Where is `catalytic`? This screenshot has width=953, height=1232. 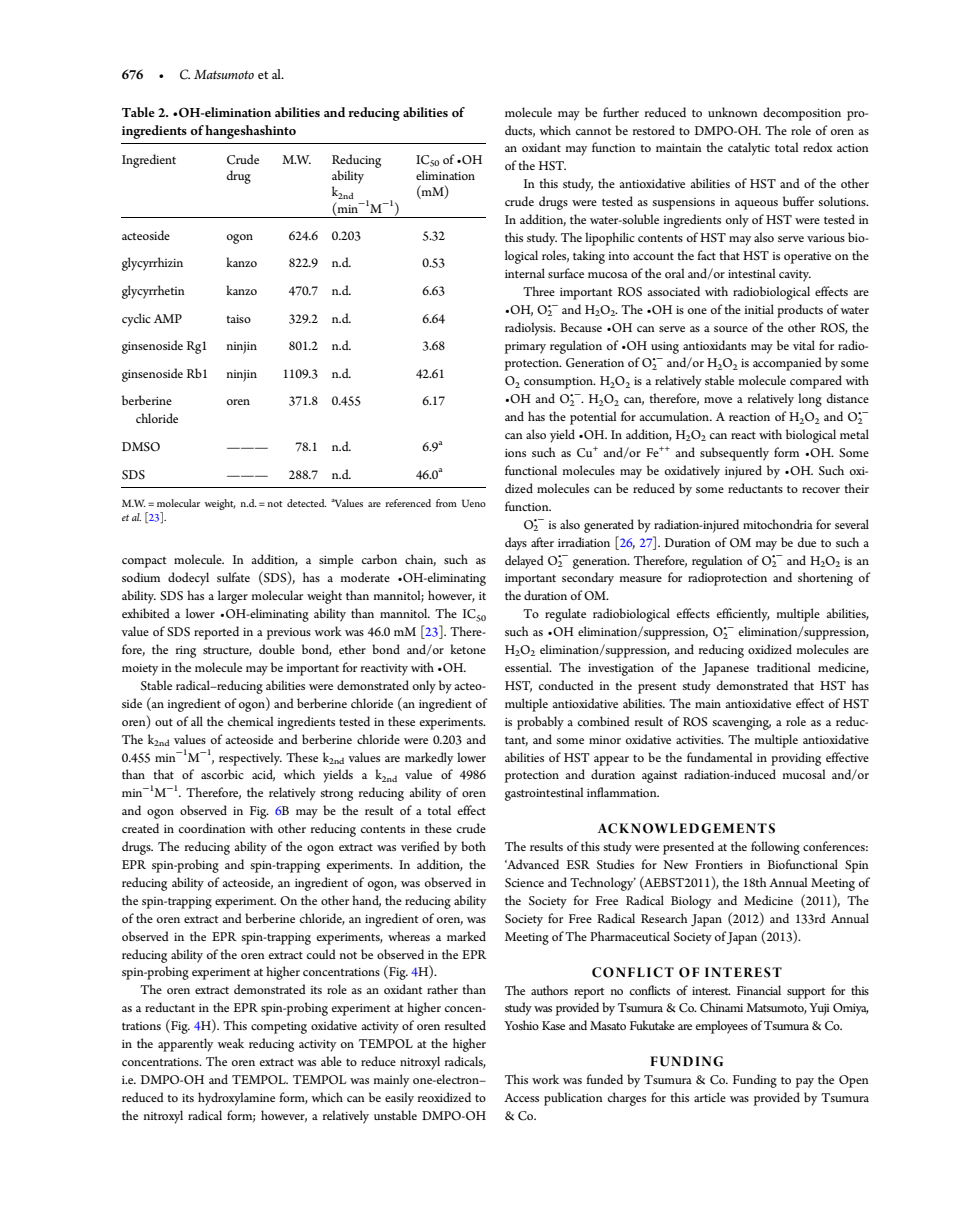 catalytic is located at coordinates (749, 149).
